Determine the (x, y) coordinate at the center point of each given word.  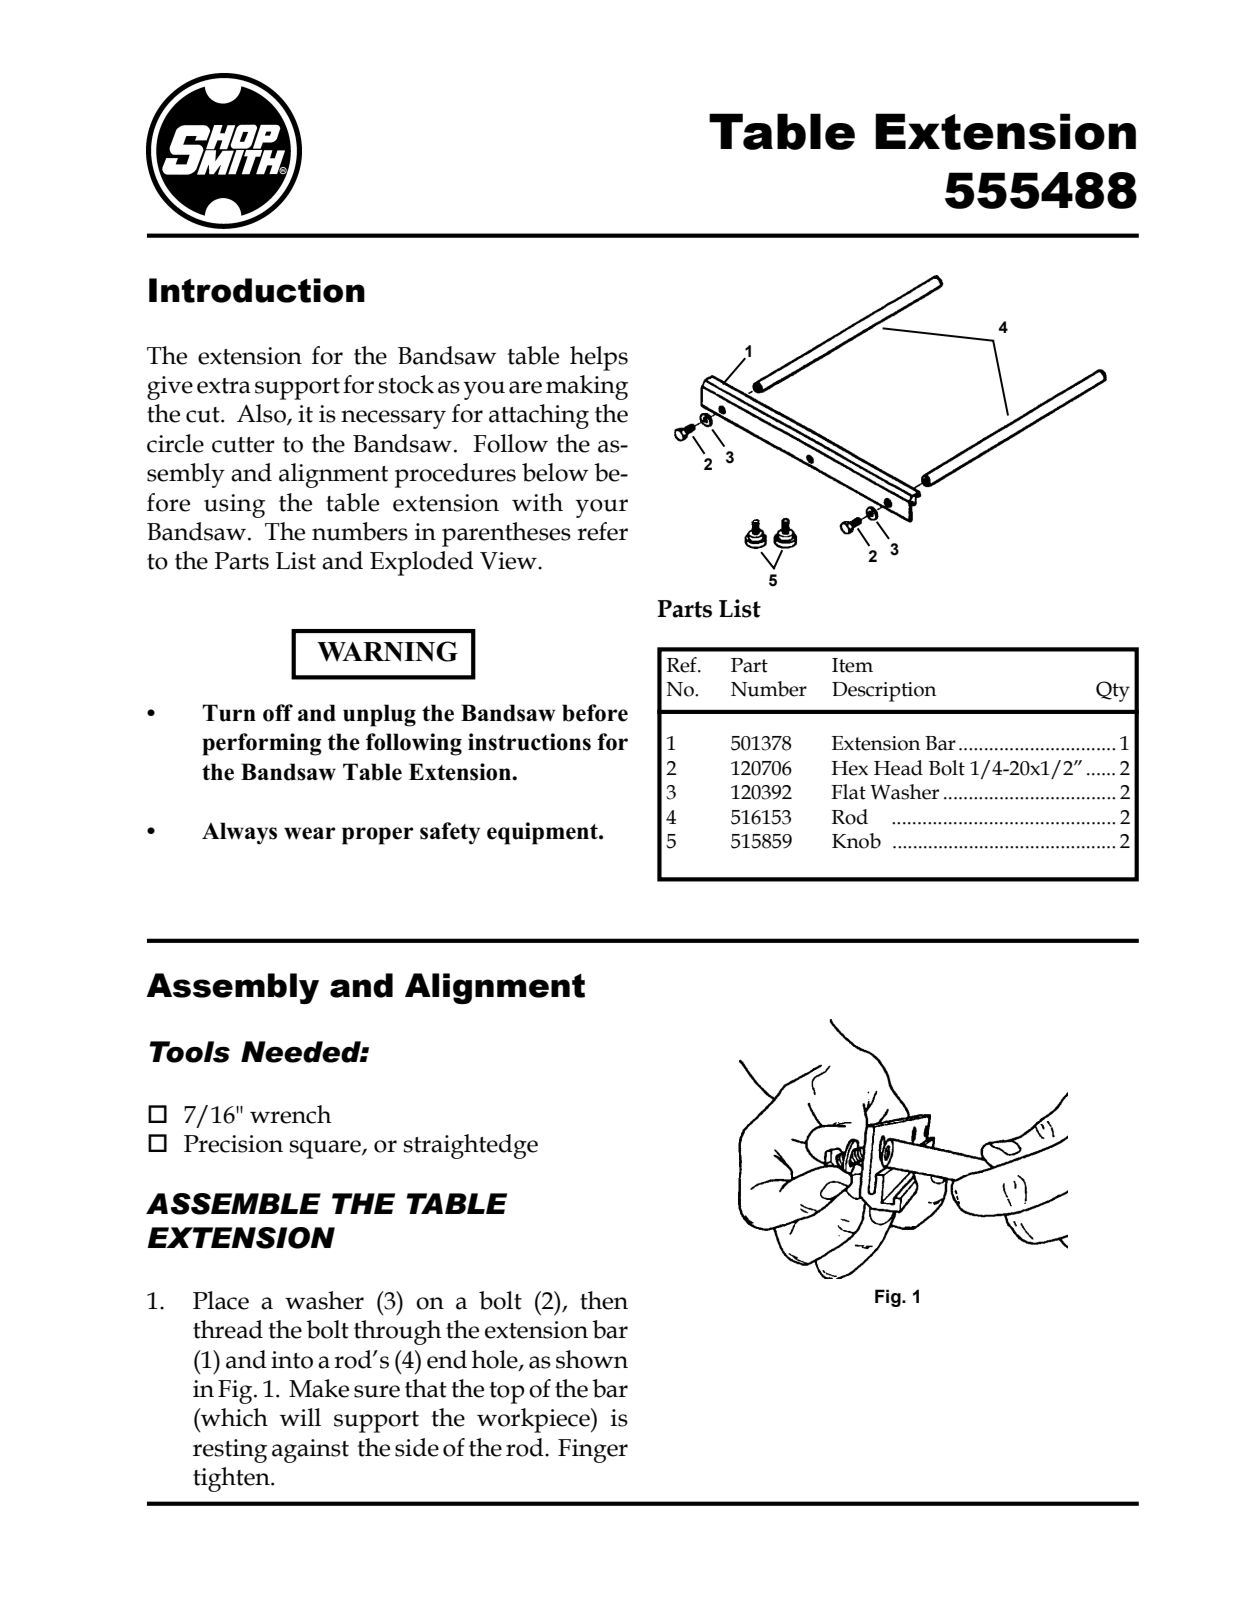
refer (602, 531)
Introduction (257, 290)
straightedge (471, 1146)
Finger (593, 1451)
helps (599, 358)
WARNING (387, 651)
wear (310, 833)
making (587, 387)
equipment (543, 833)
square (326, 1149)
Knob (856, 841)
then (604, 1300)
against (310, 1451)
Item (852, 665)
